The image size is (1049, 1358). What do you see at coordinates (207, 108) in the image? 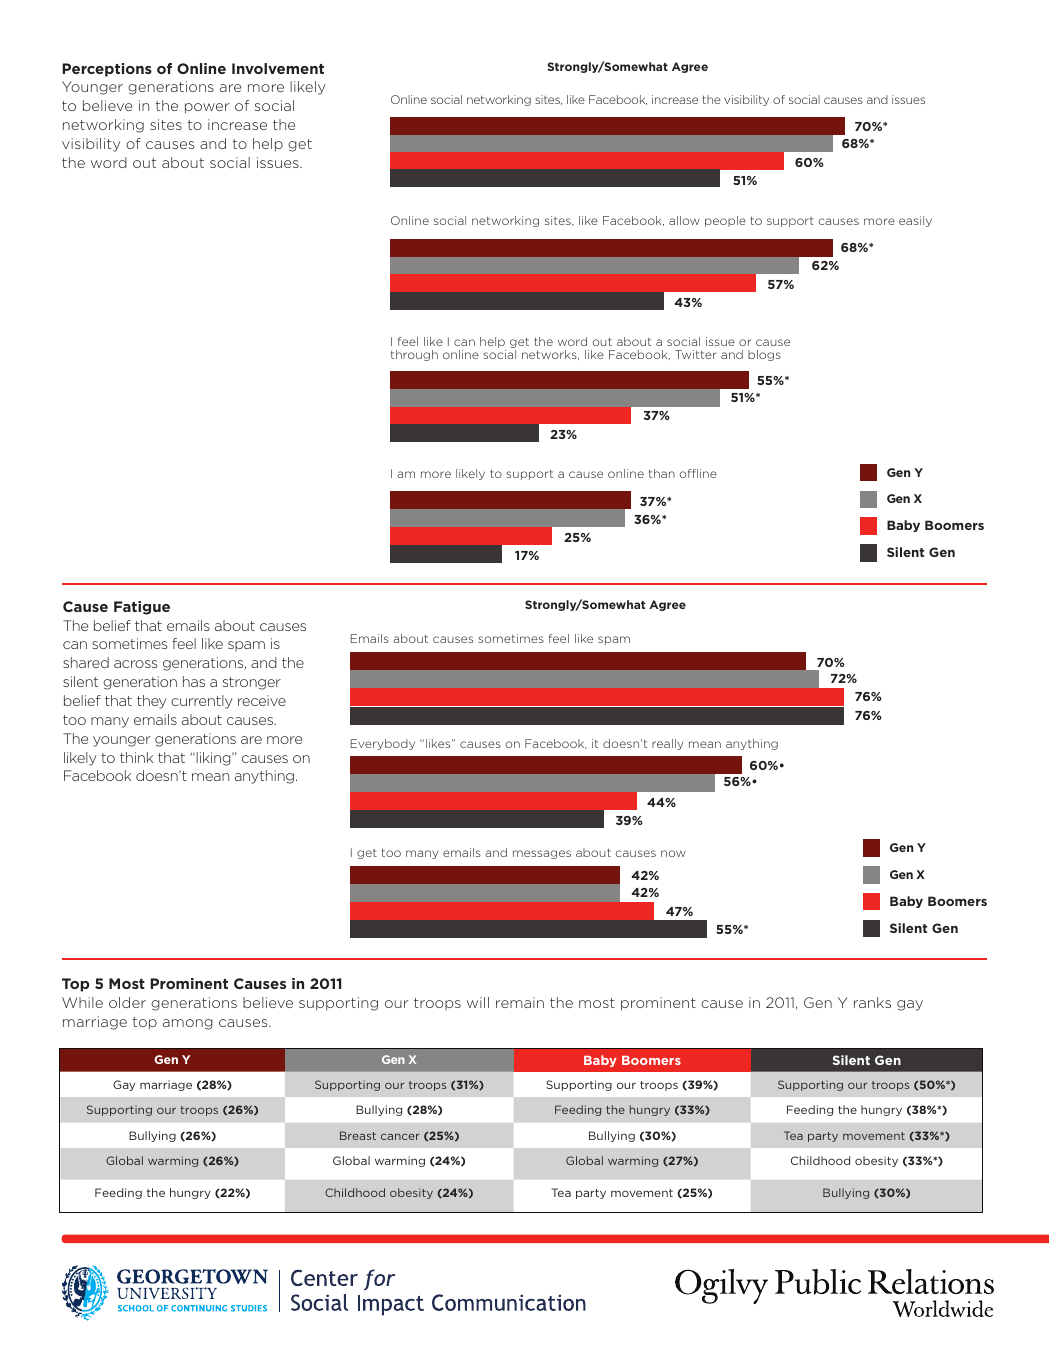
I see `power` at bounding box center [207, 108].
